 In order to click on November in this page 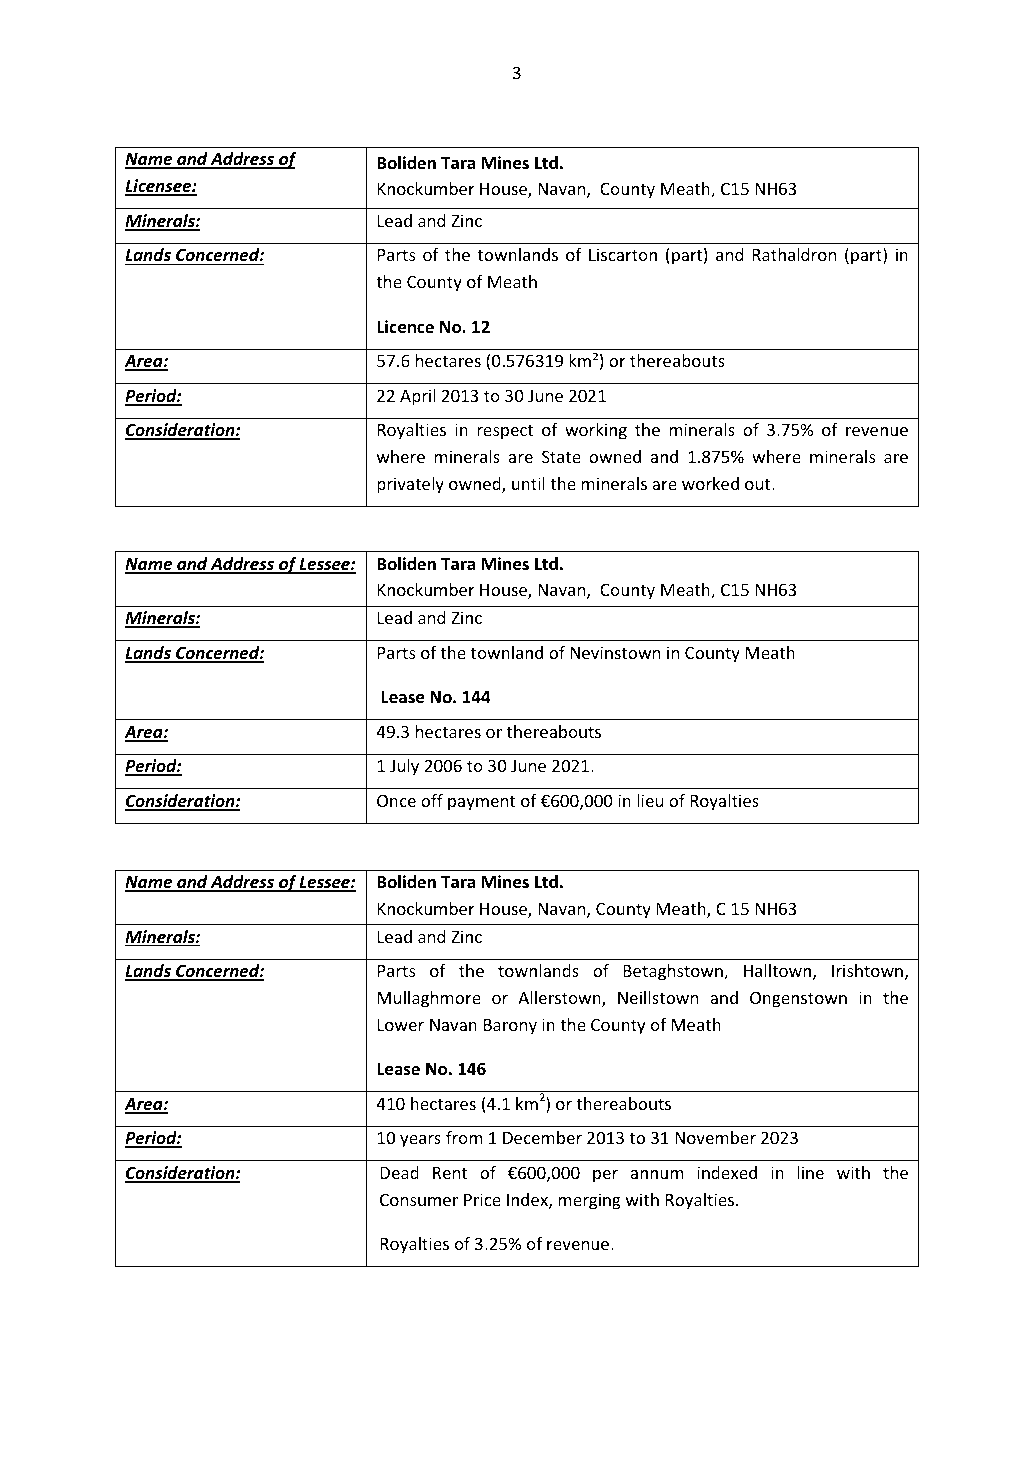, I will do `click(715, 1137)`.
